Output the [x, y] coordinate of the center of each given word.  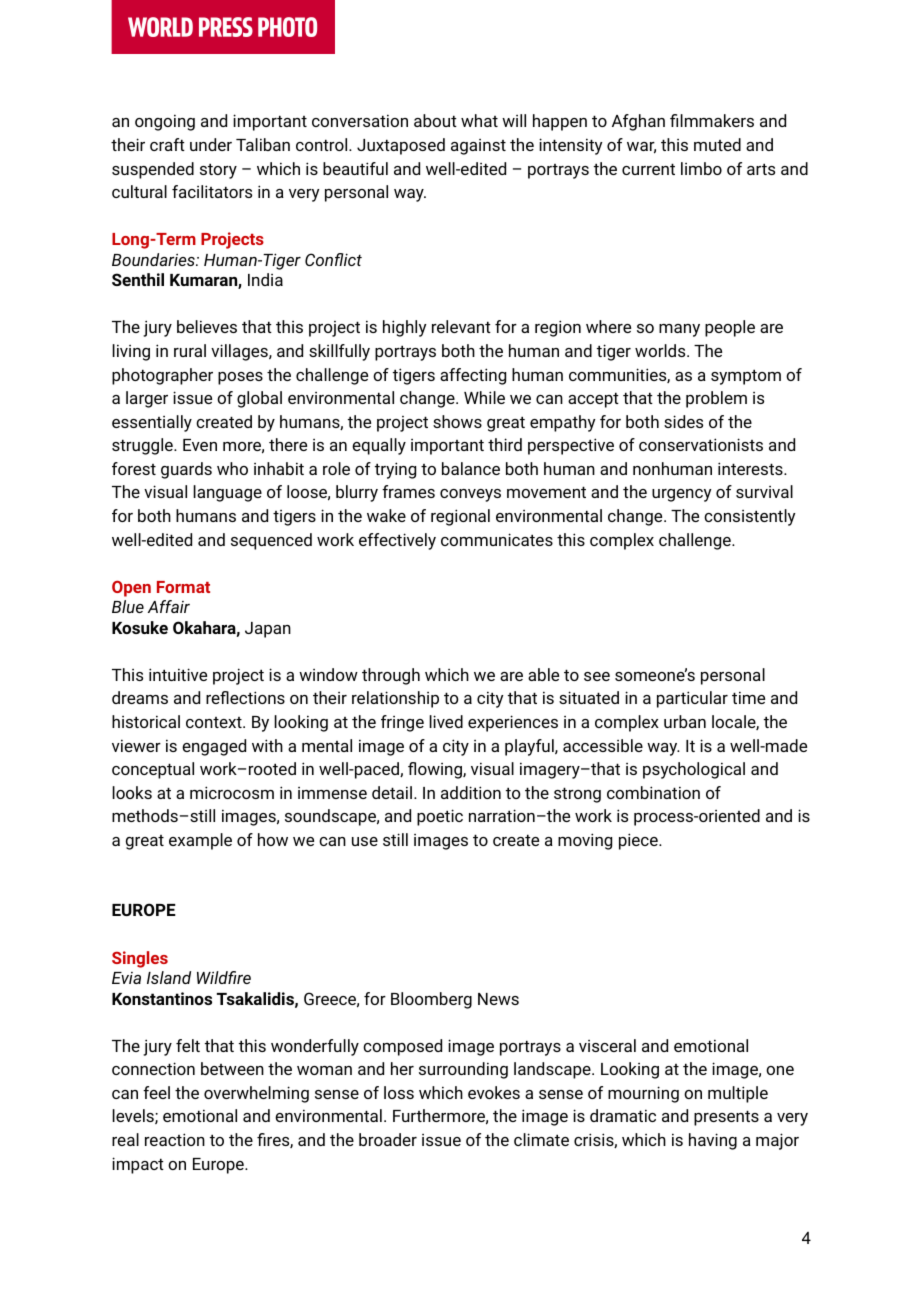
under [211, 144]
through [391, 676]
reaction [175, 1139]
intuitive [178, 674]
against [478, 147]
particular [692, 699]
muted [717, 144]
